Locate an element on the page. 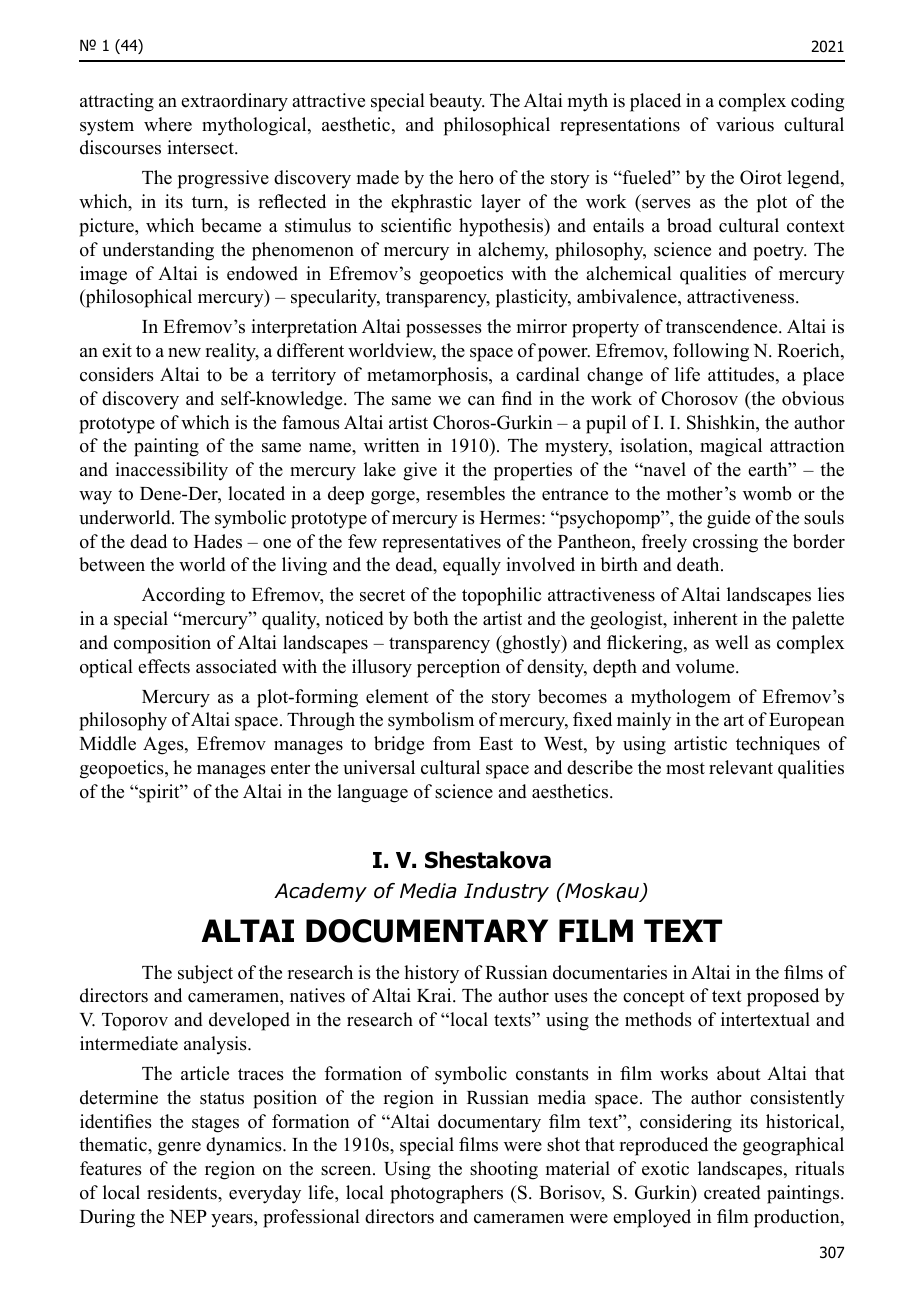  from is located at coordinates (452, 743).
